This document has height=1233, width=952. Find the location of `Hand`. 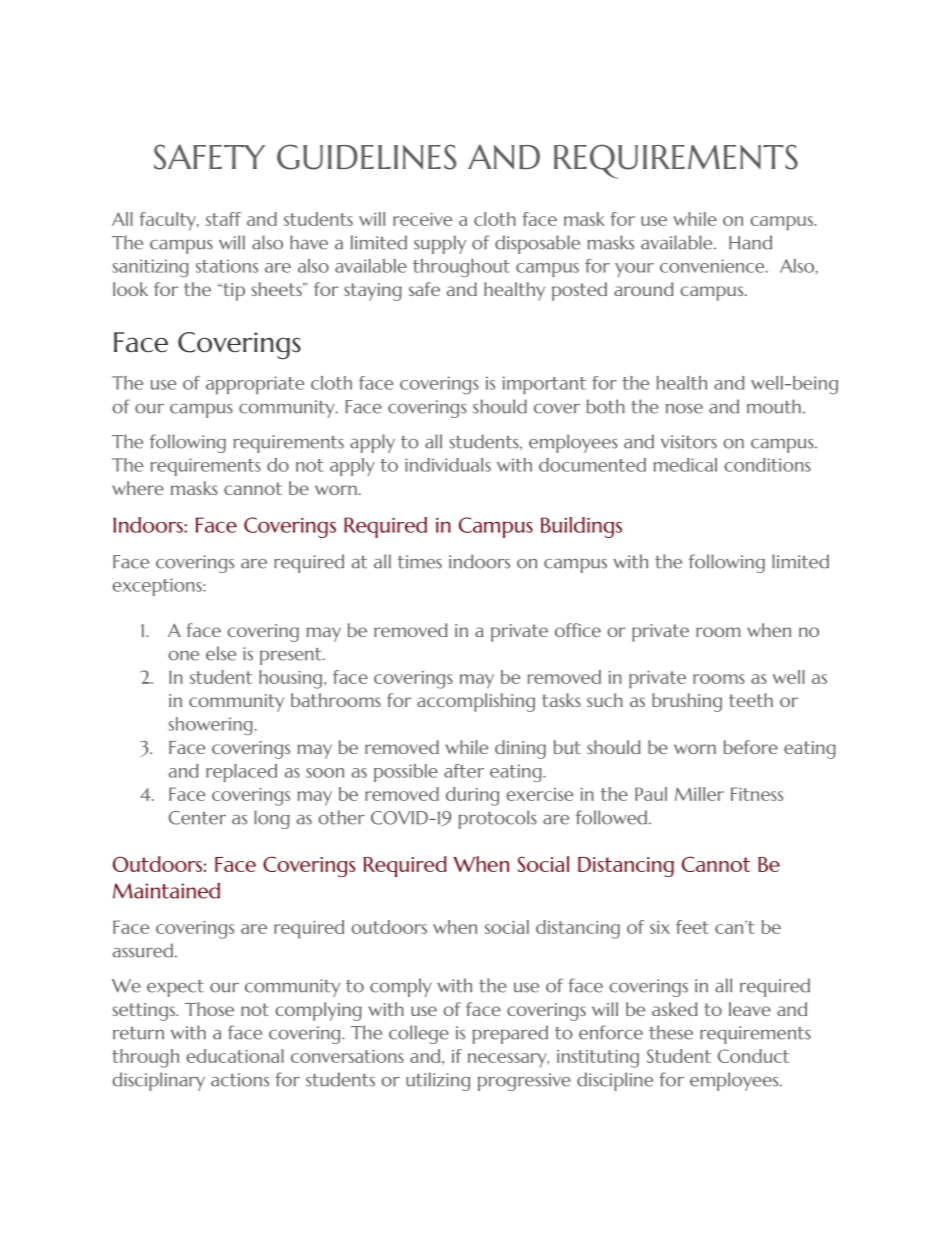

Hand is located at coordinates (750, 242).
